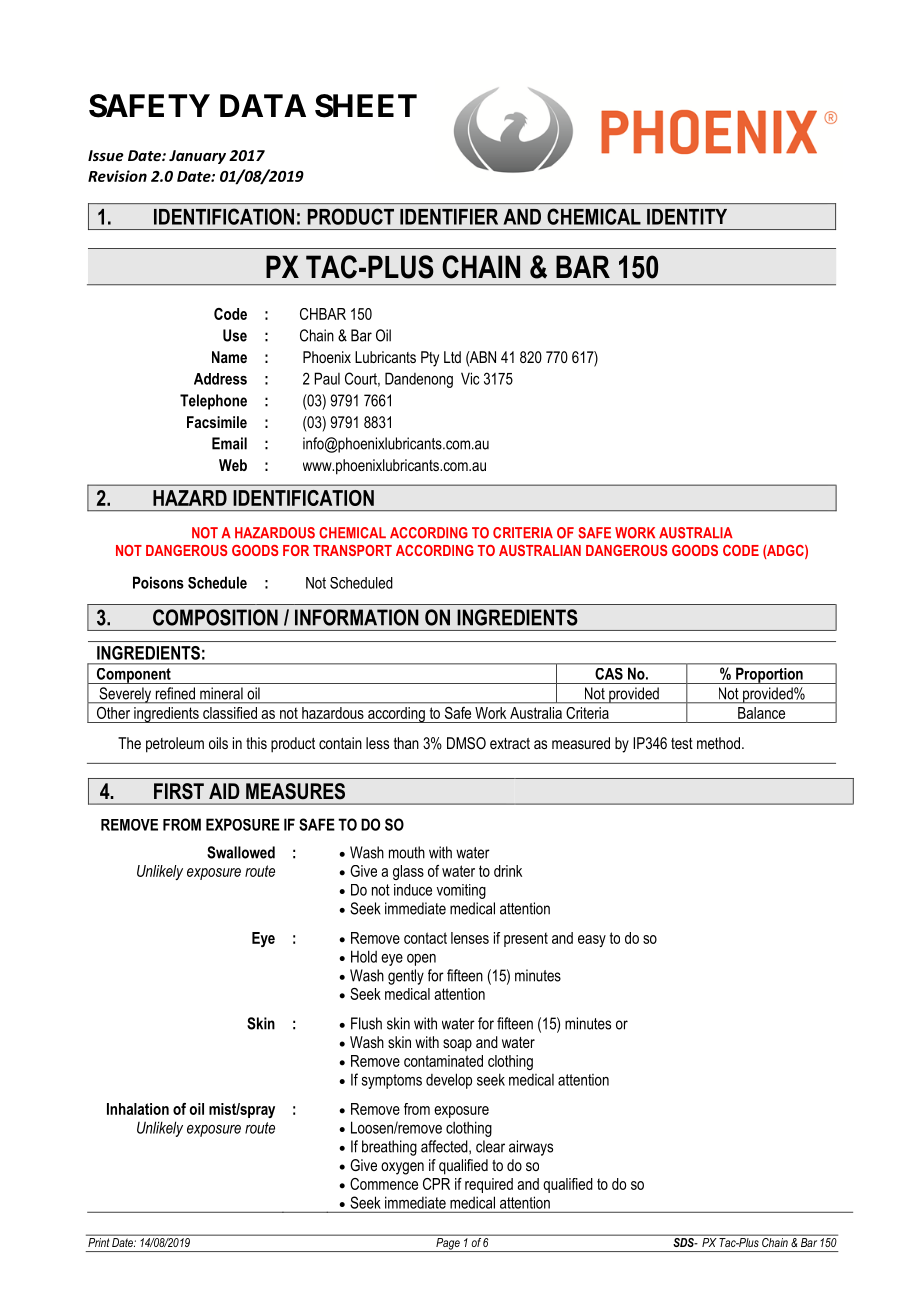 The image size is (924, 1308). Describe the element at coordinates (470, 378) in the image. I see `Vic` at that location.
